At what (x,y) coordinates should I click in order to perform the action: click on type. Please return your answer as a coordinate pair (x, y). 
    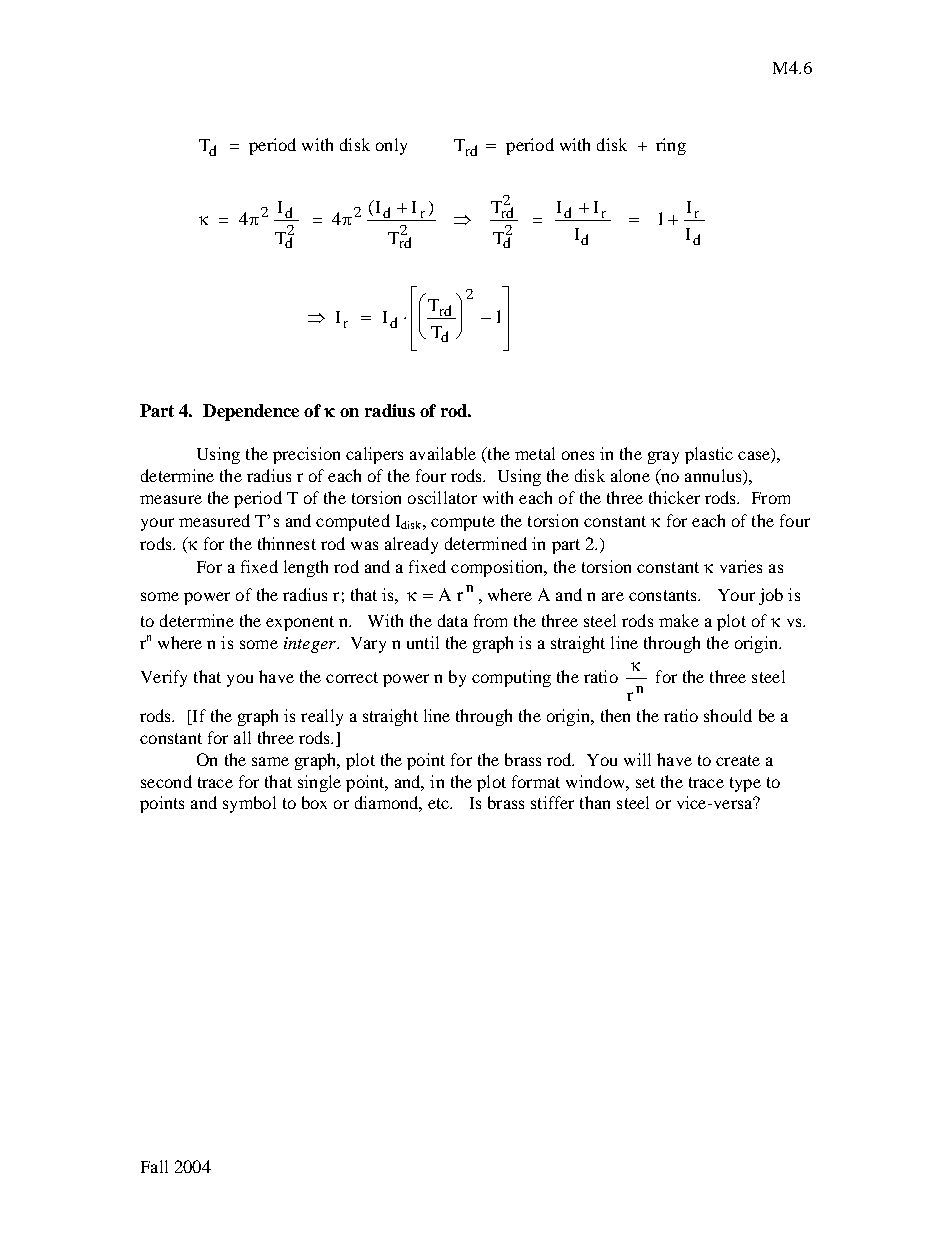
    Looking at the image, I should click on (745, 784).
